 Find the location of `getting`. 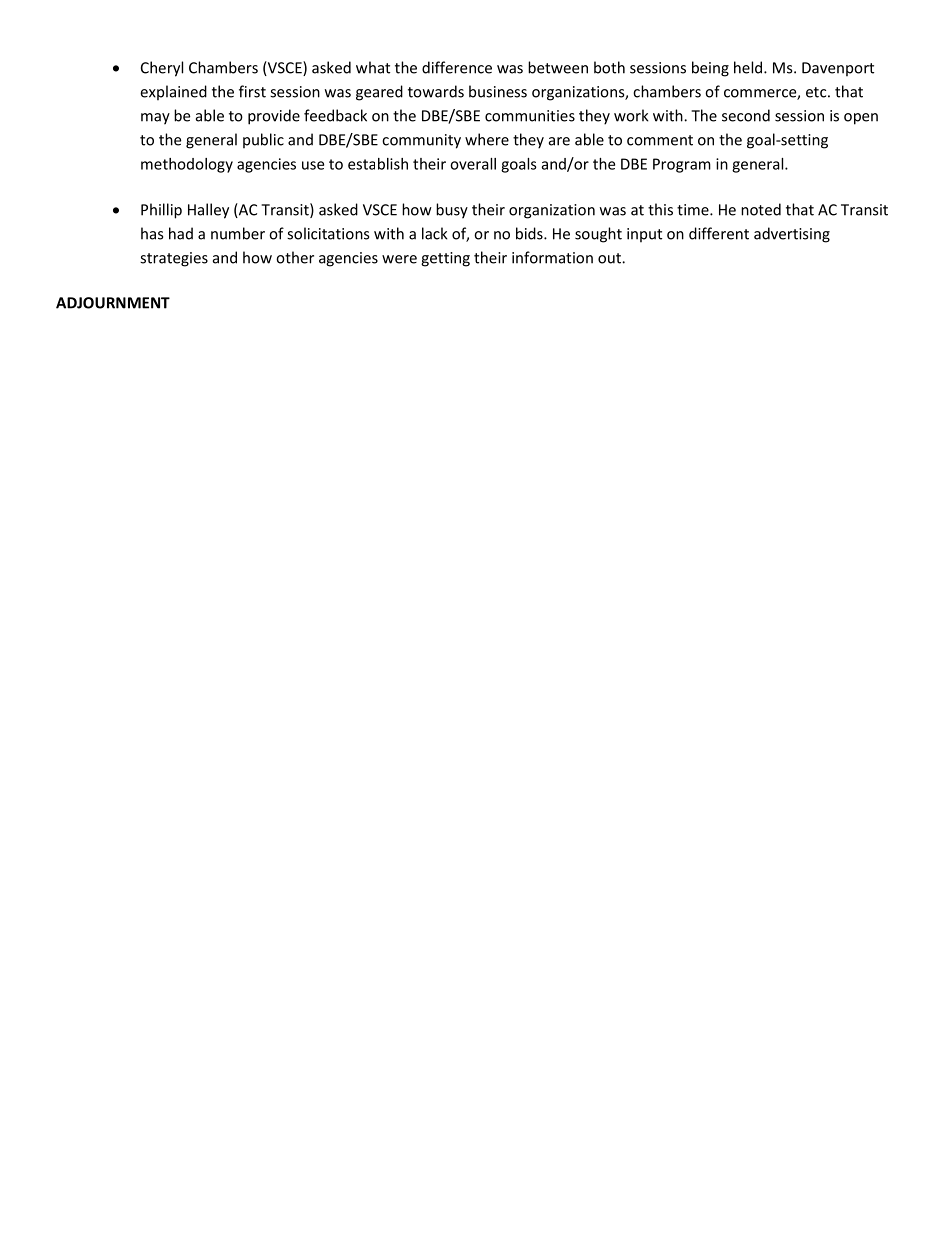

getting is located at coordinates (445, 259).
